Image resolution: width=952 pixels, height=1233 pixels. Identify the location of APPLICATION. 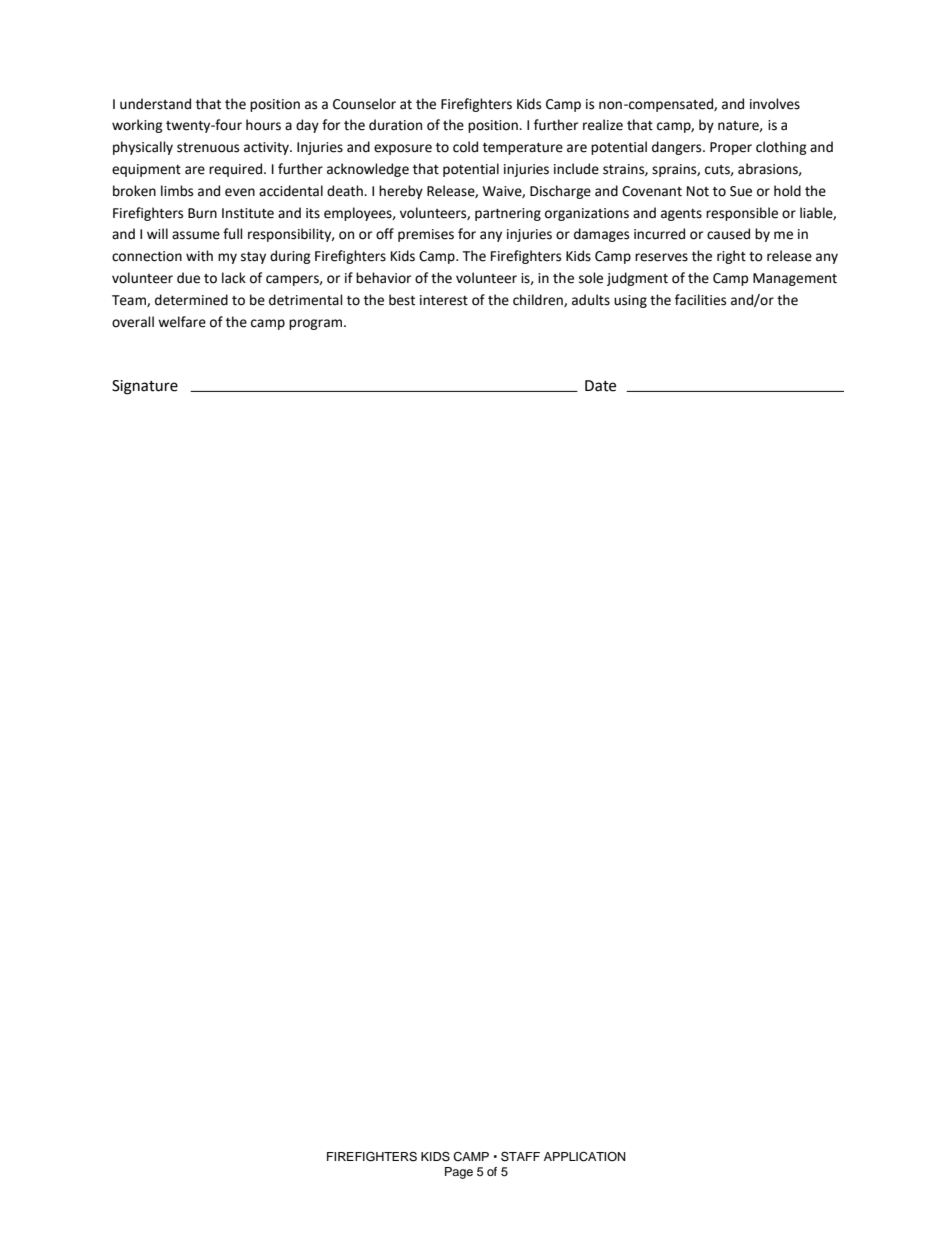
(585, 1157).
